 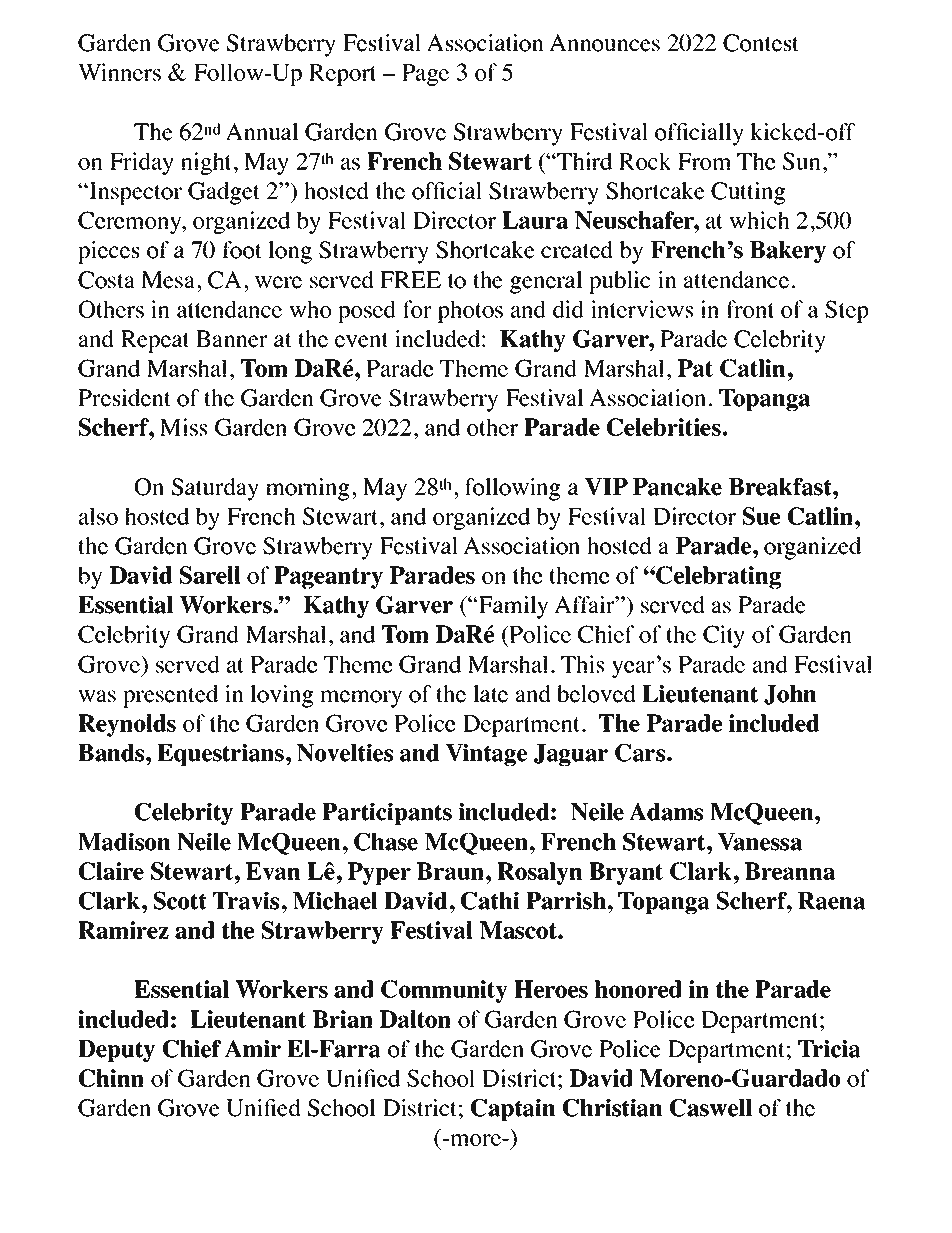 I want to click on Deputy, so click(x=116, y=1051).
